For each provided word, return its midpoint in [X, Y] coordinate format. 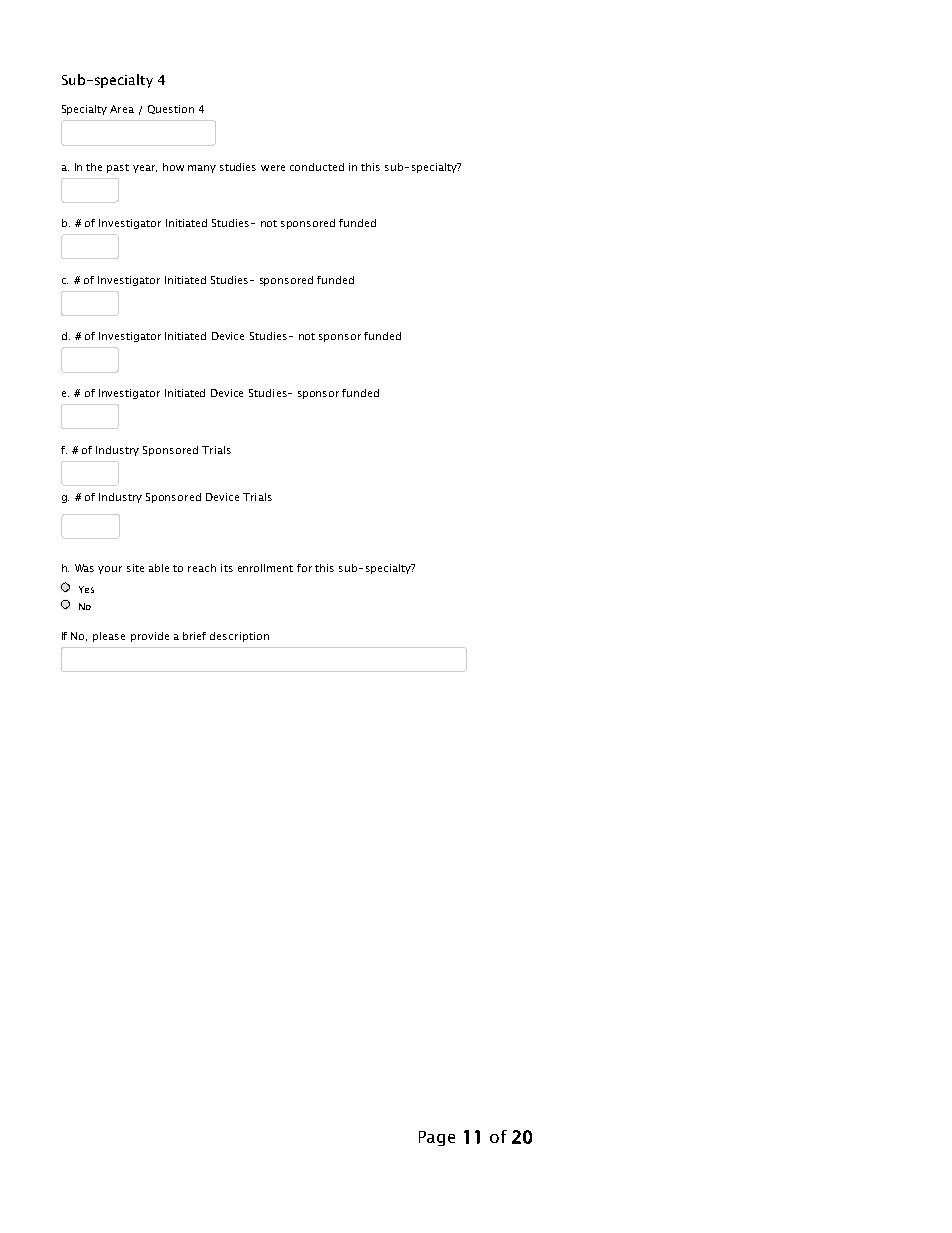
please [109, 637]
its [227, 568]
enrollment [265, 568]
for [304, 568]
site [135, 568]
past [118, 168]
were [273, 168]
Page [437, 1138]
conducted [317, 167]
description [239, 637]
